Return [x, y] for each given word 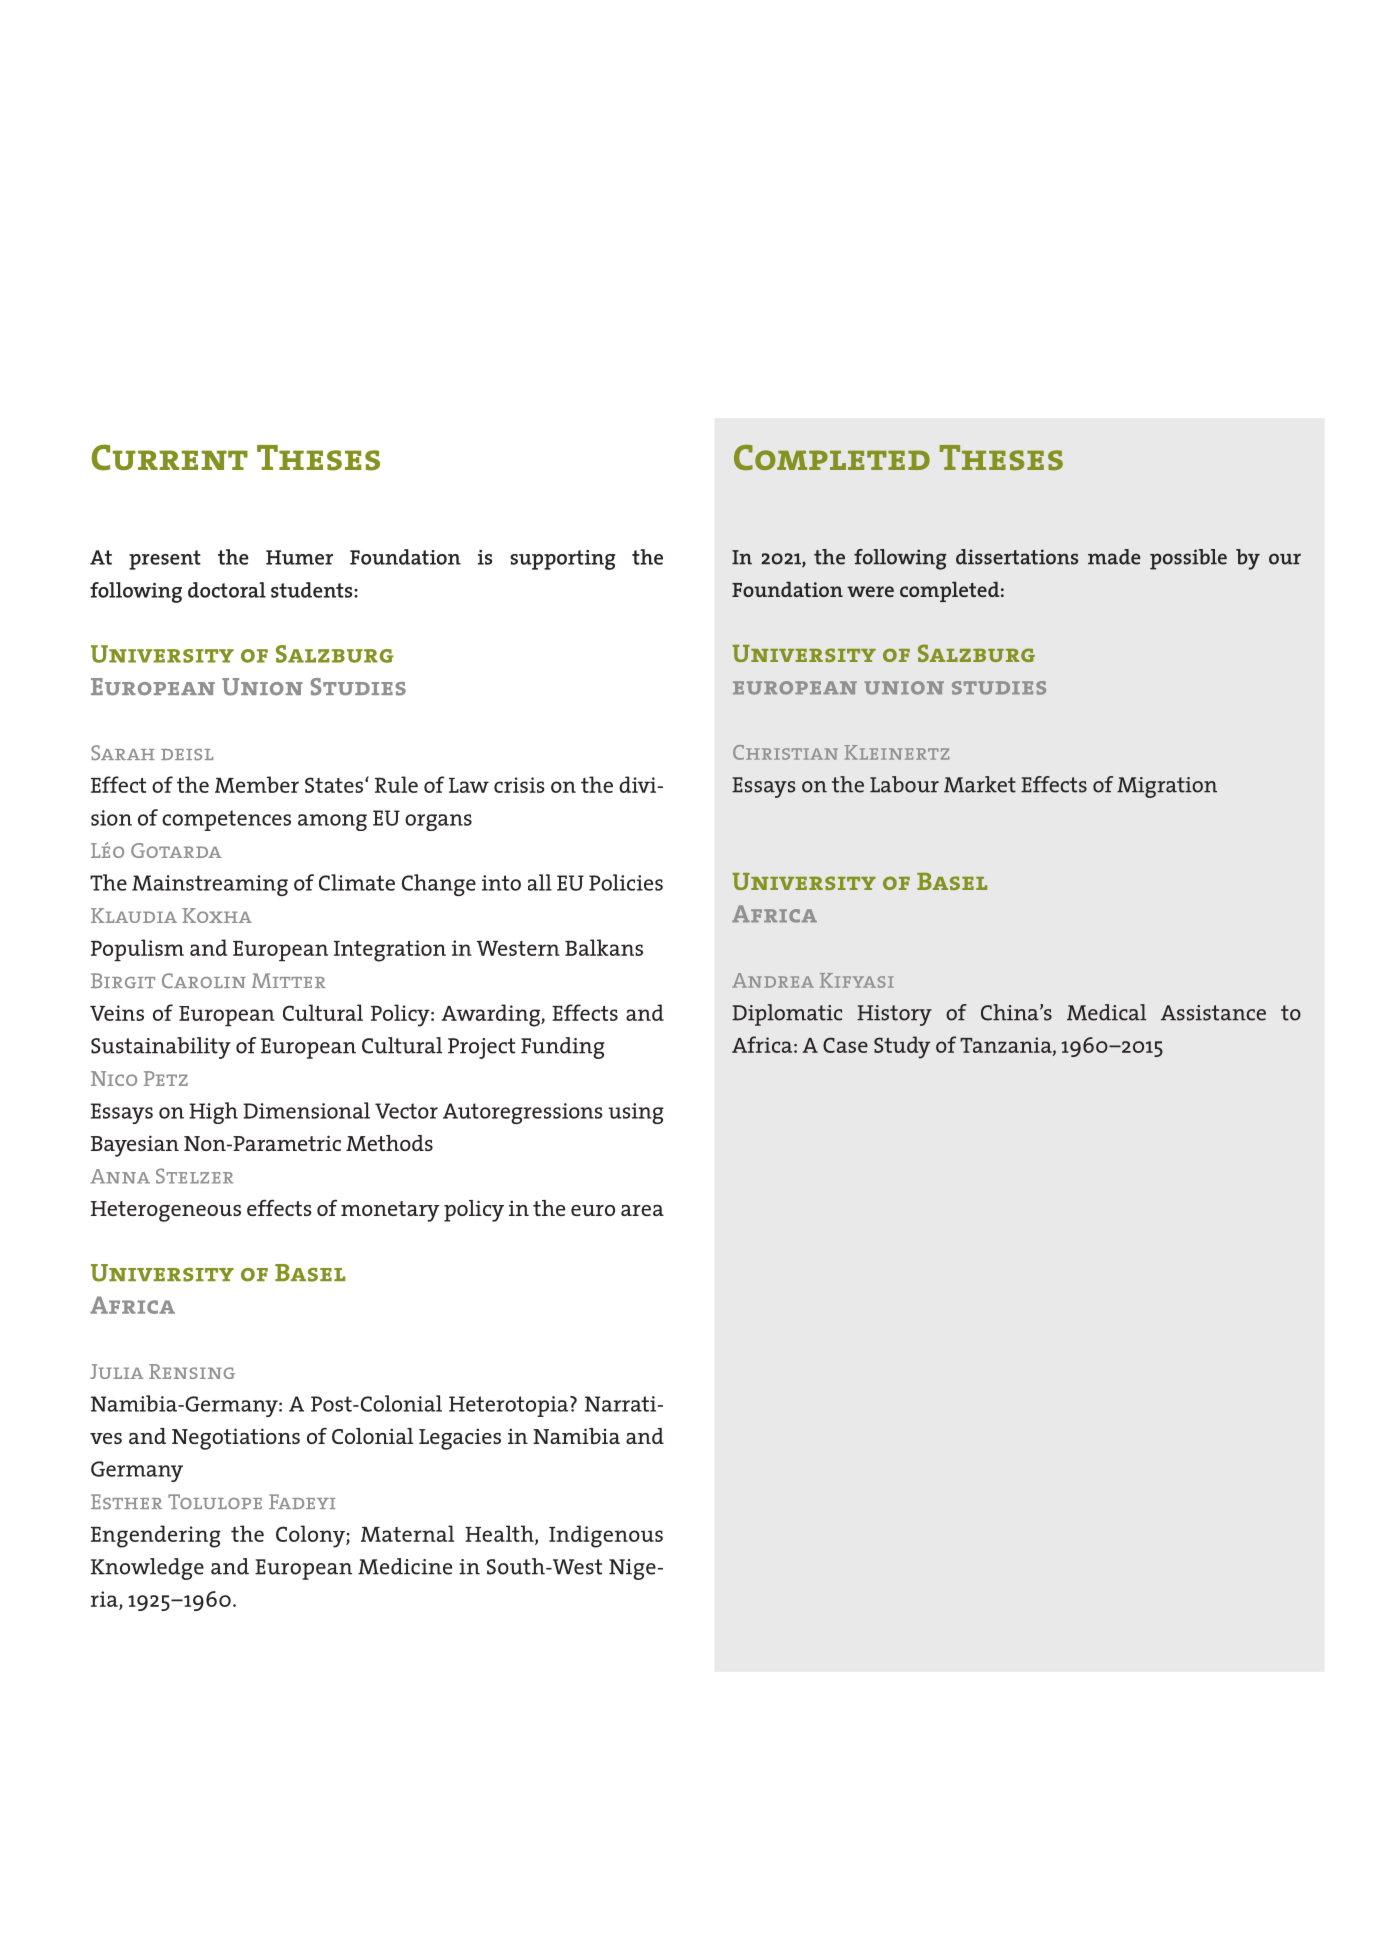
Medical [1106, 1012]
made [1114, 557]
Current [170, 457]
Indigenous [606, 1536]
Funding [563, 1048]
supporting [562, 560]
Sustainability [161, 1048]
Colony [311, 1536]
